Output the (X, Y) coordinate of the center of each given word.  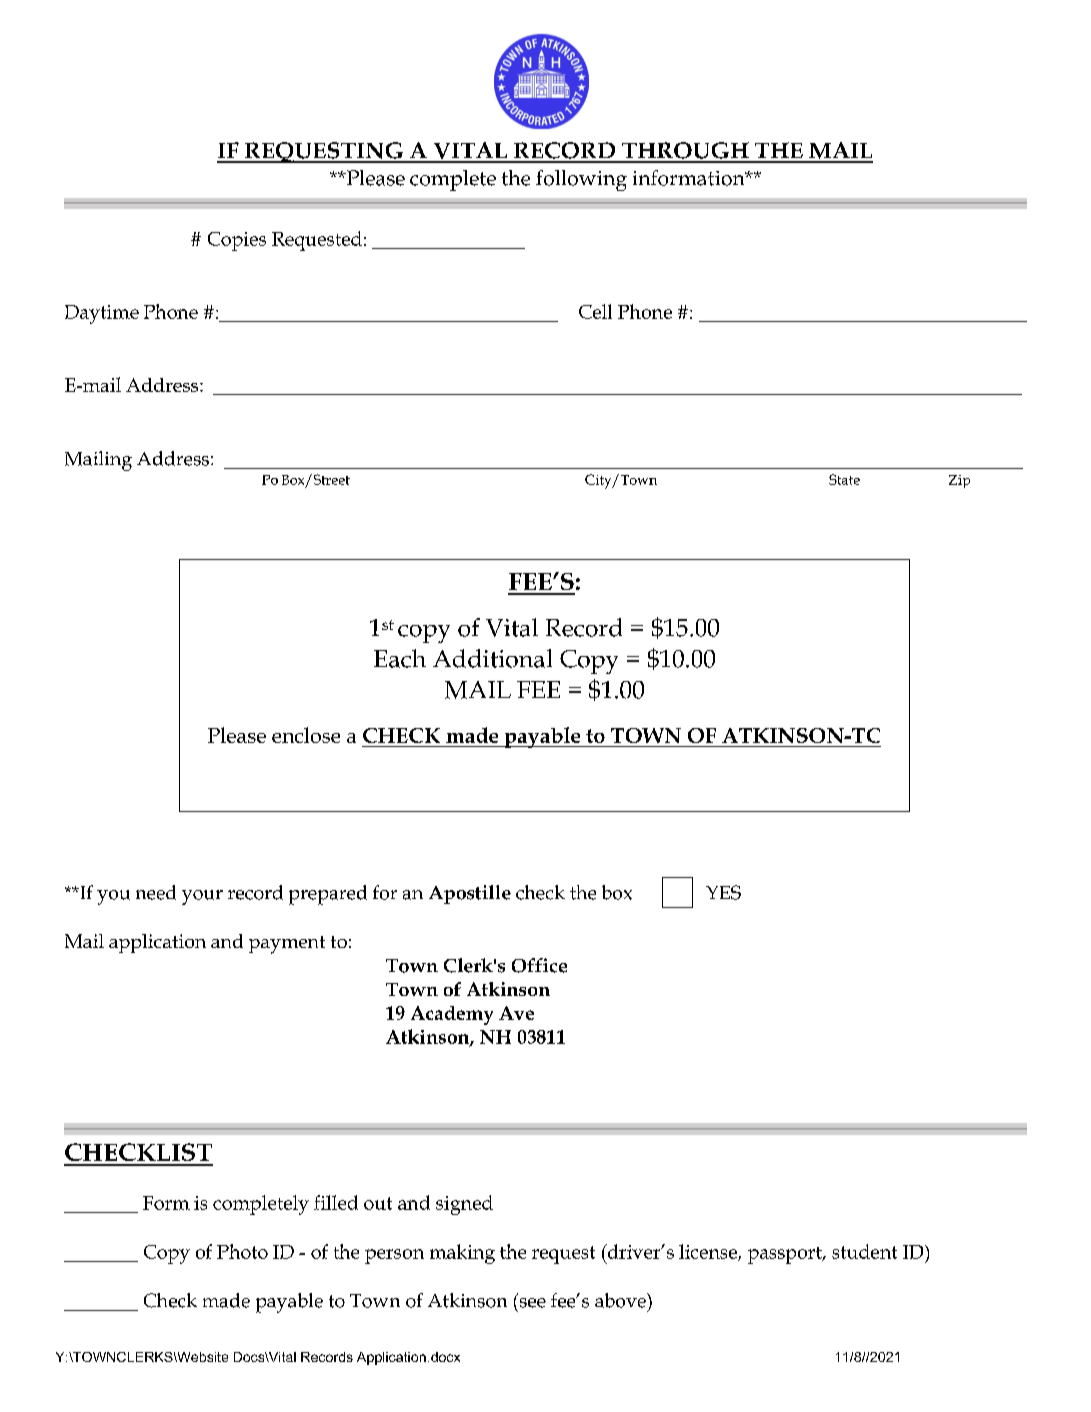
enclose (306, 735)
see (533, 1303)
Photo (242, 1251)
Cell (595, 311)
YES (723, 892)
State (844, 479)
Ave (516, 1013)
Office (539, 965)
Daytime (102, 314)
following (581, 180)
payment (287, 945)
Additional (492, 658)
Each (400, 658)
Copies (237, 241)
